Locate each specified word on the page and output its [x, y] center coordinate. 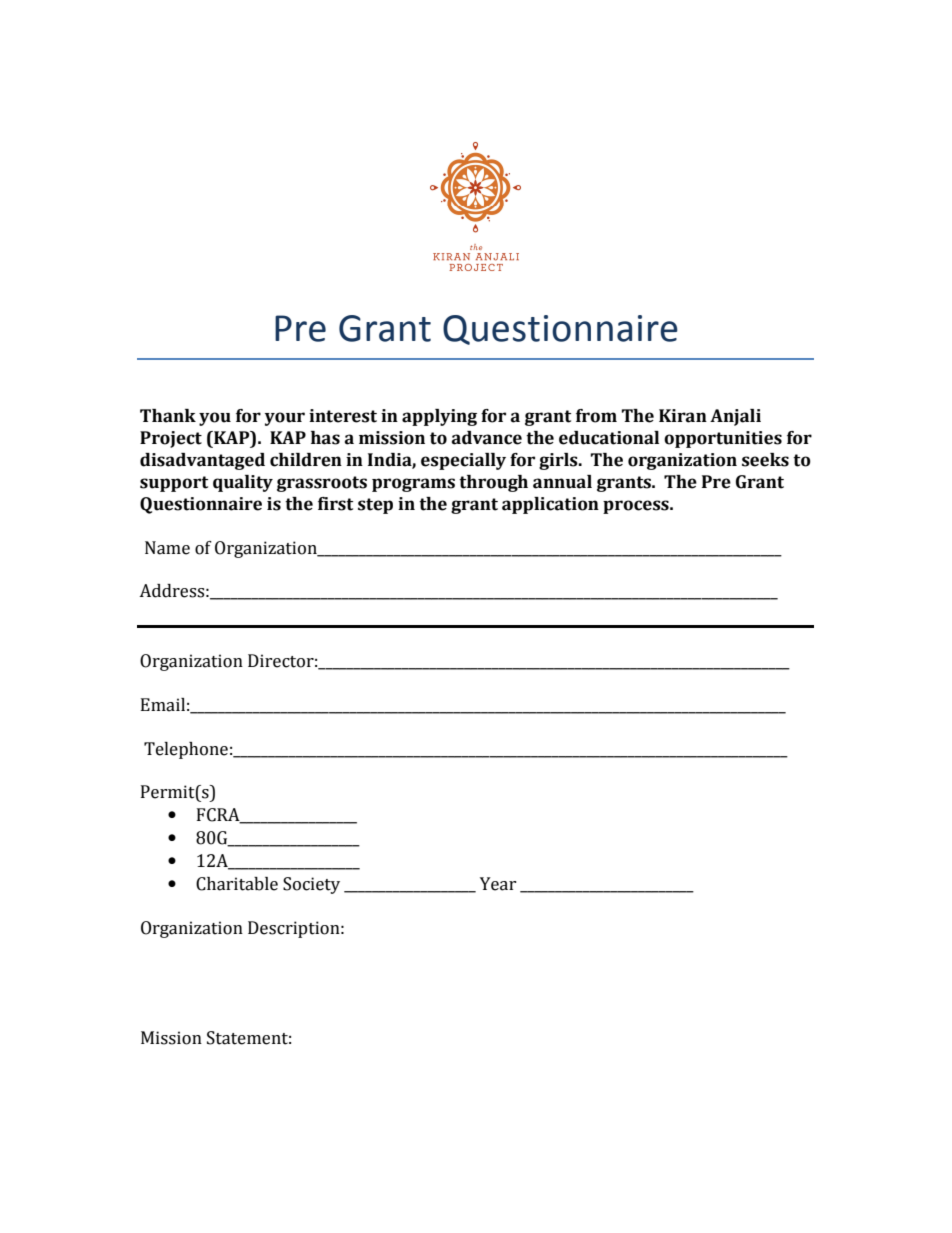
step [375, 506]
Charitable [237, 884]
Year [498, 884]
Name [167, 548]
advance [487, 438]
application [550, 505]
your [285, 419]
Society [311, 885]
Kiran [683, 416]
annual [562, 482]
